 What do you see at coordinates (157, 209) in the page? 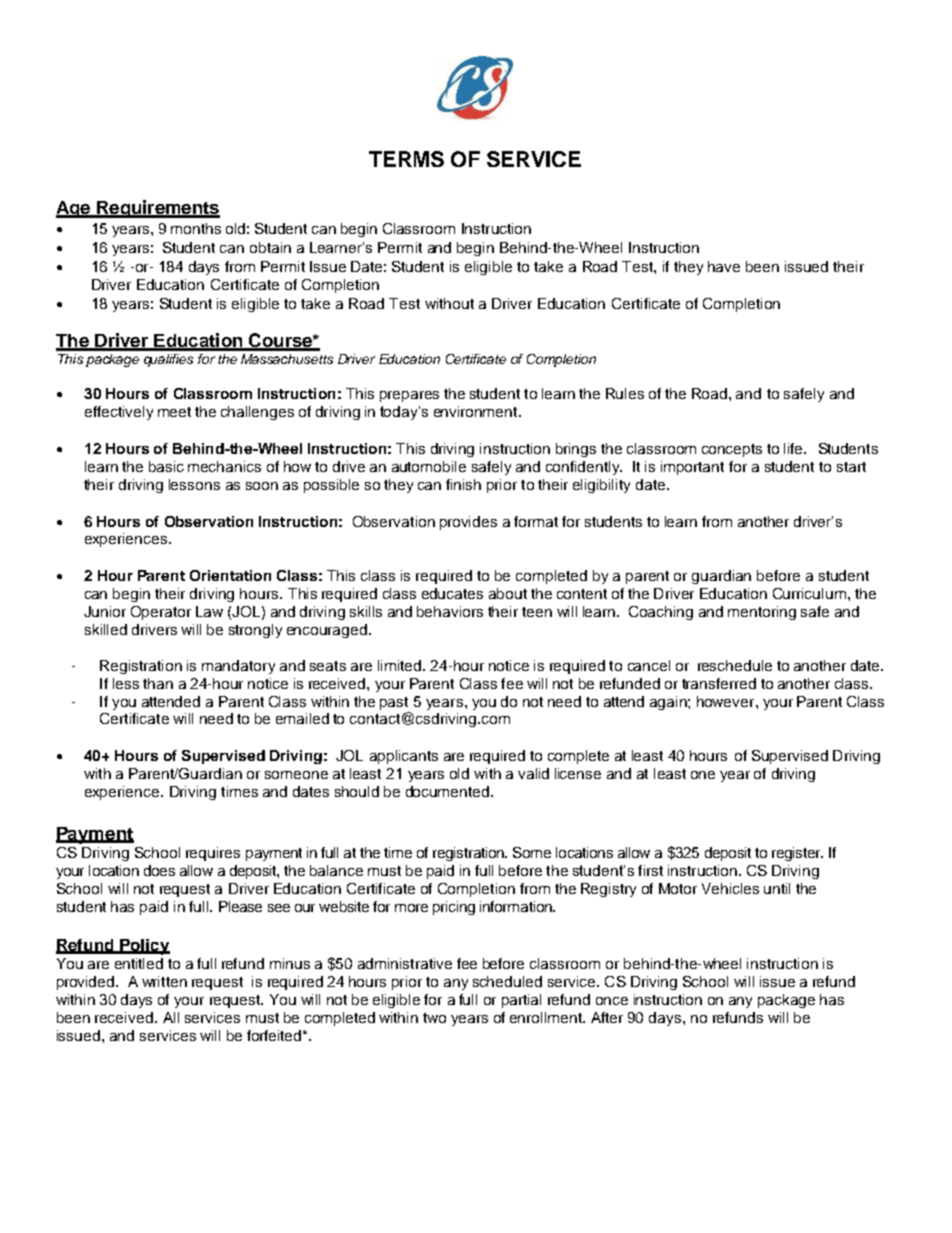
I see `Requirements` at bounding box center [157, 209].
